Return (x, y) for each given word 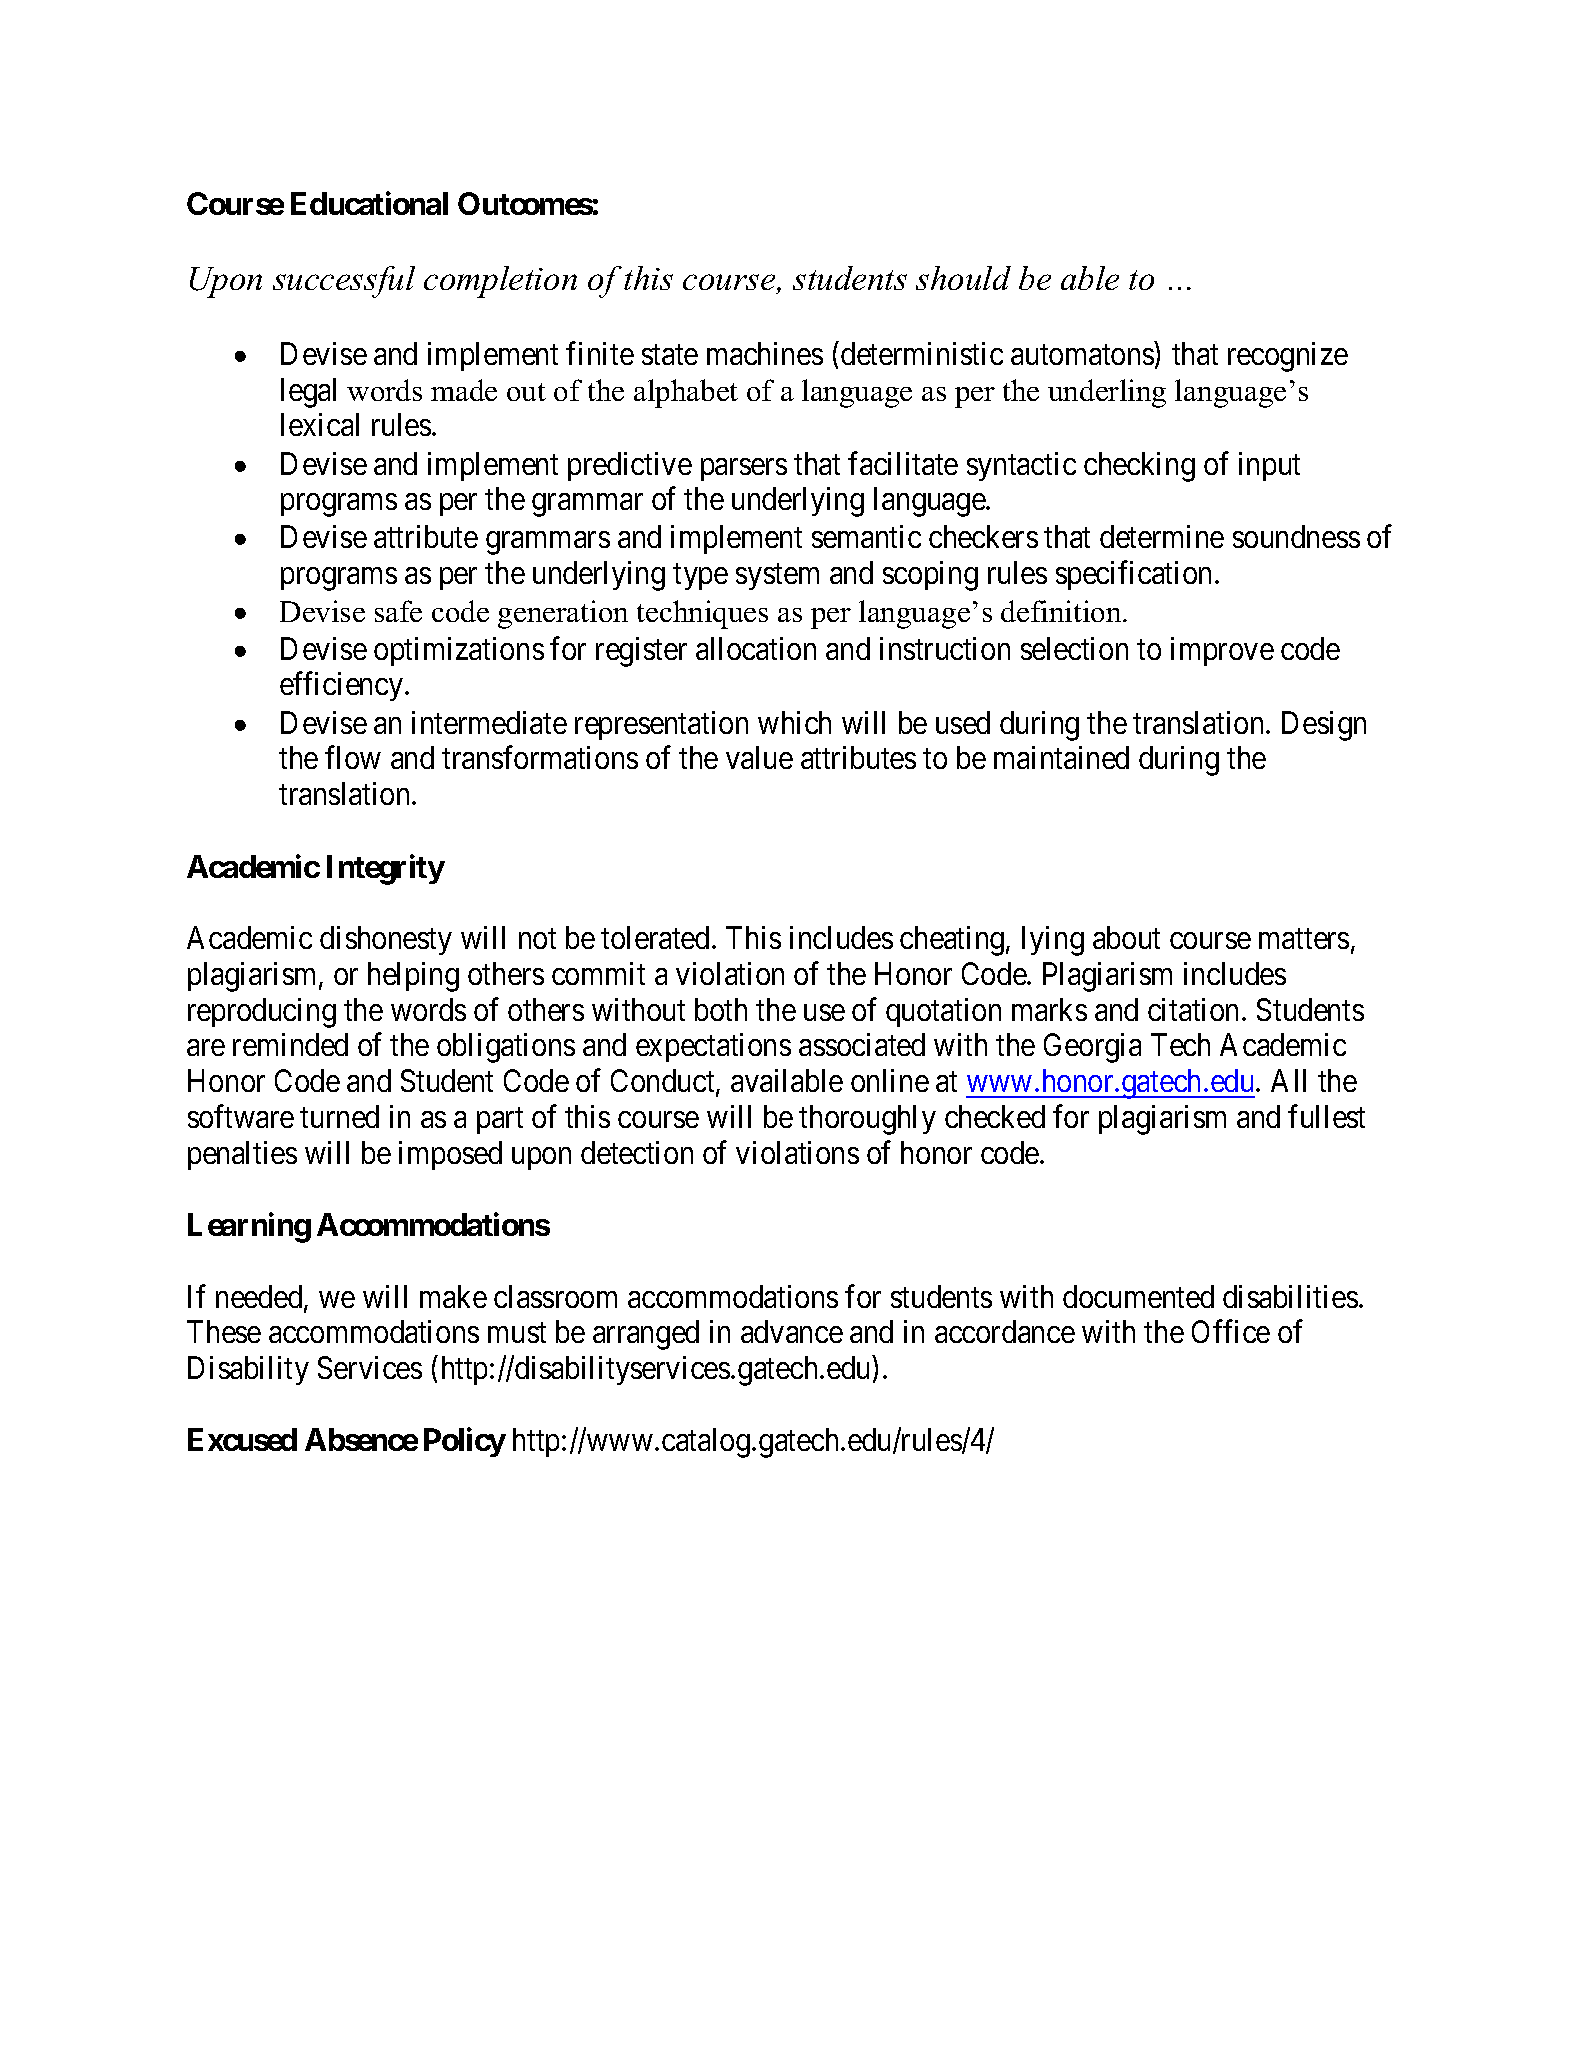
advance (792, 1331)
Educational (369, 203)
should (963, 278)
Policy (465, 1442)
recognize (1288, 357)
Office (1231, 1331)
